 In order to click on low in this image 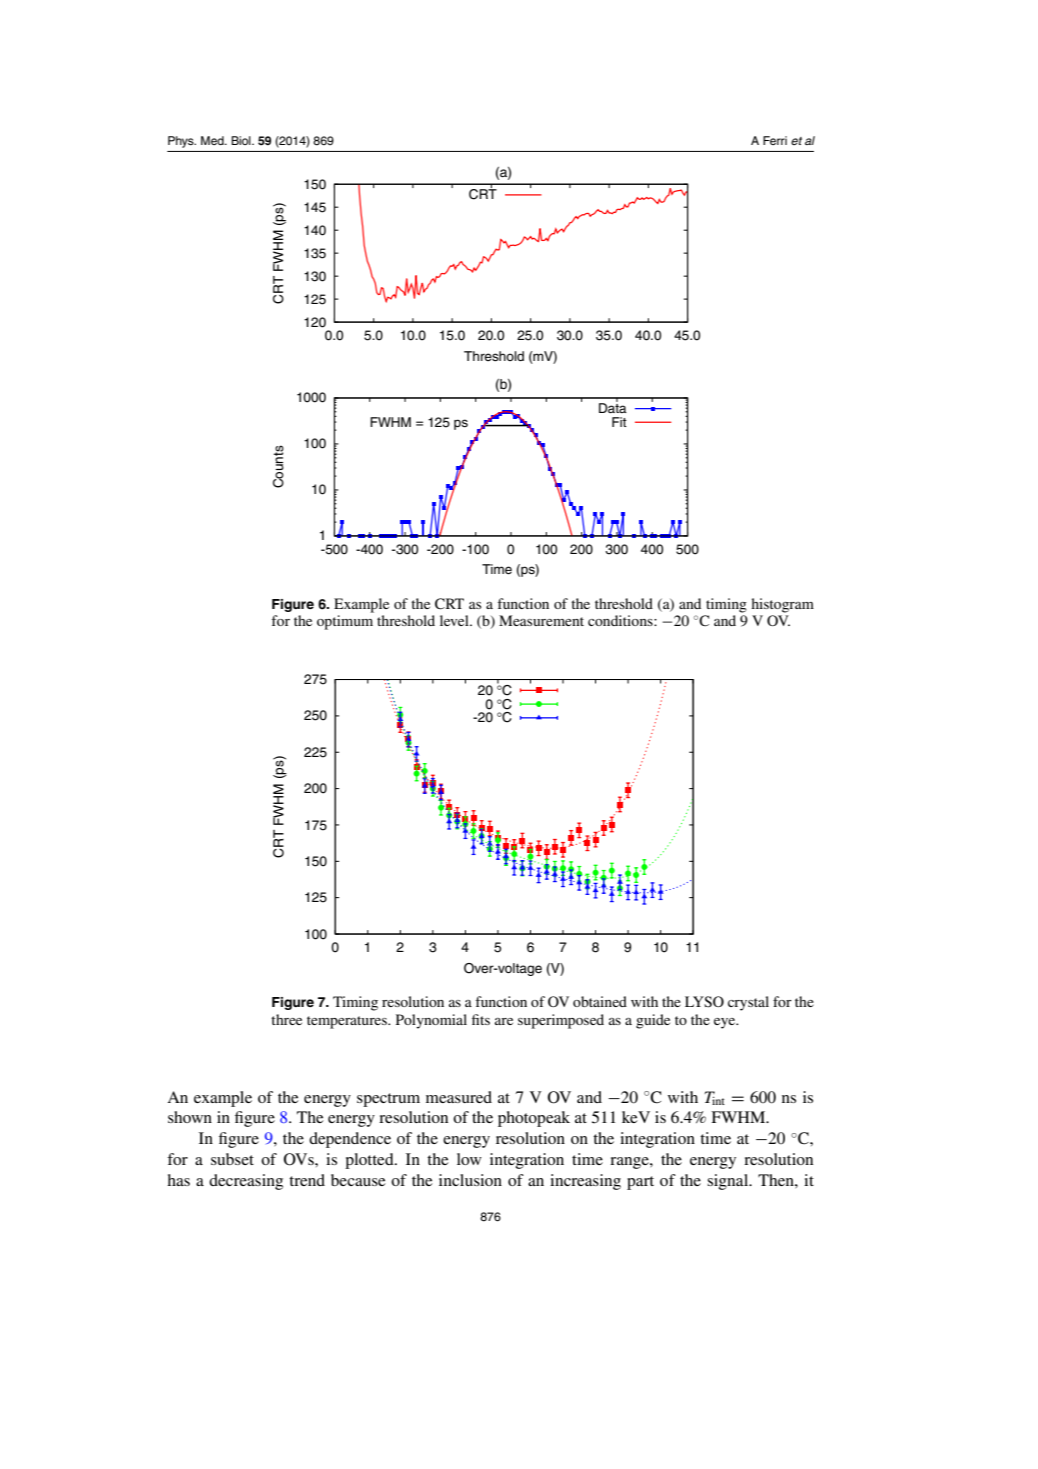, I will do `click(469, 1159)`.
